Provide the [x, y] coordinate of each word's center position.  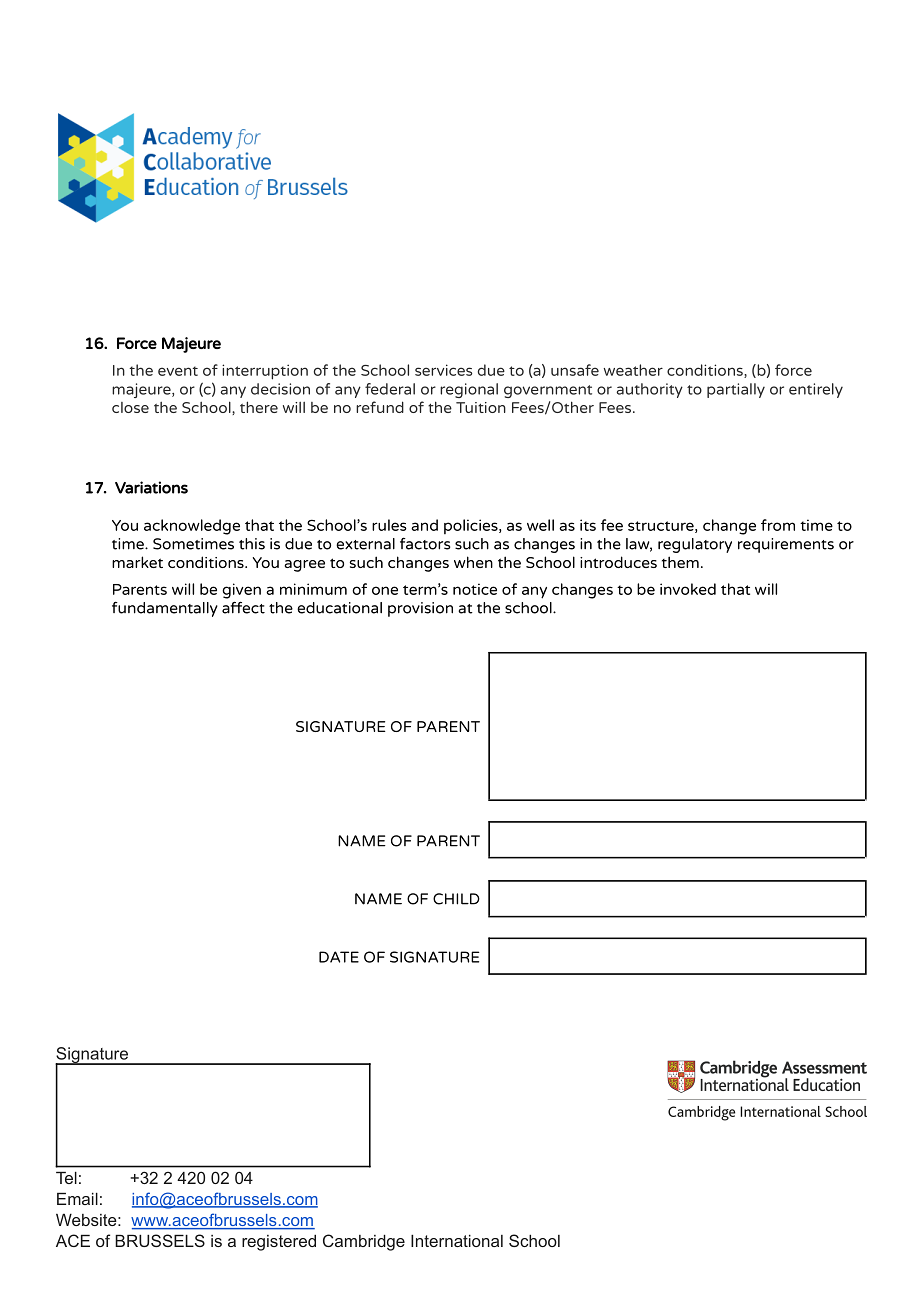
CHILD [456, 899]
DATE [339, 957]
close [130, 407]
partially [736, 390]
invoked [688, 589]
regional [469, 390]
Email [77, 1198]
